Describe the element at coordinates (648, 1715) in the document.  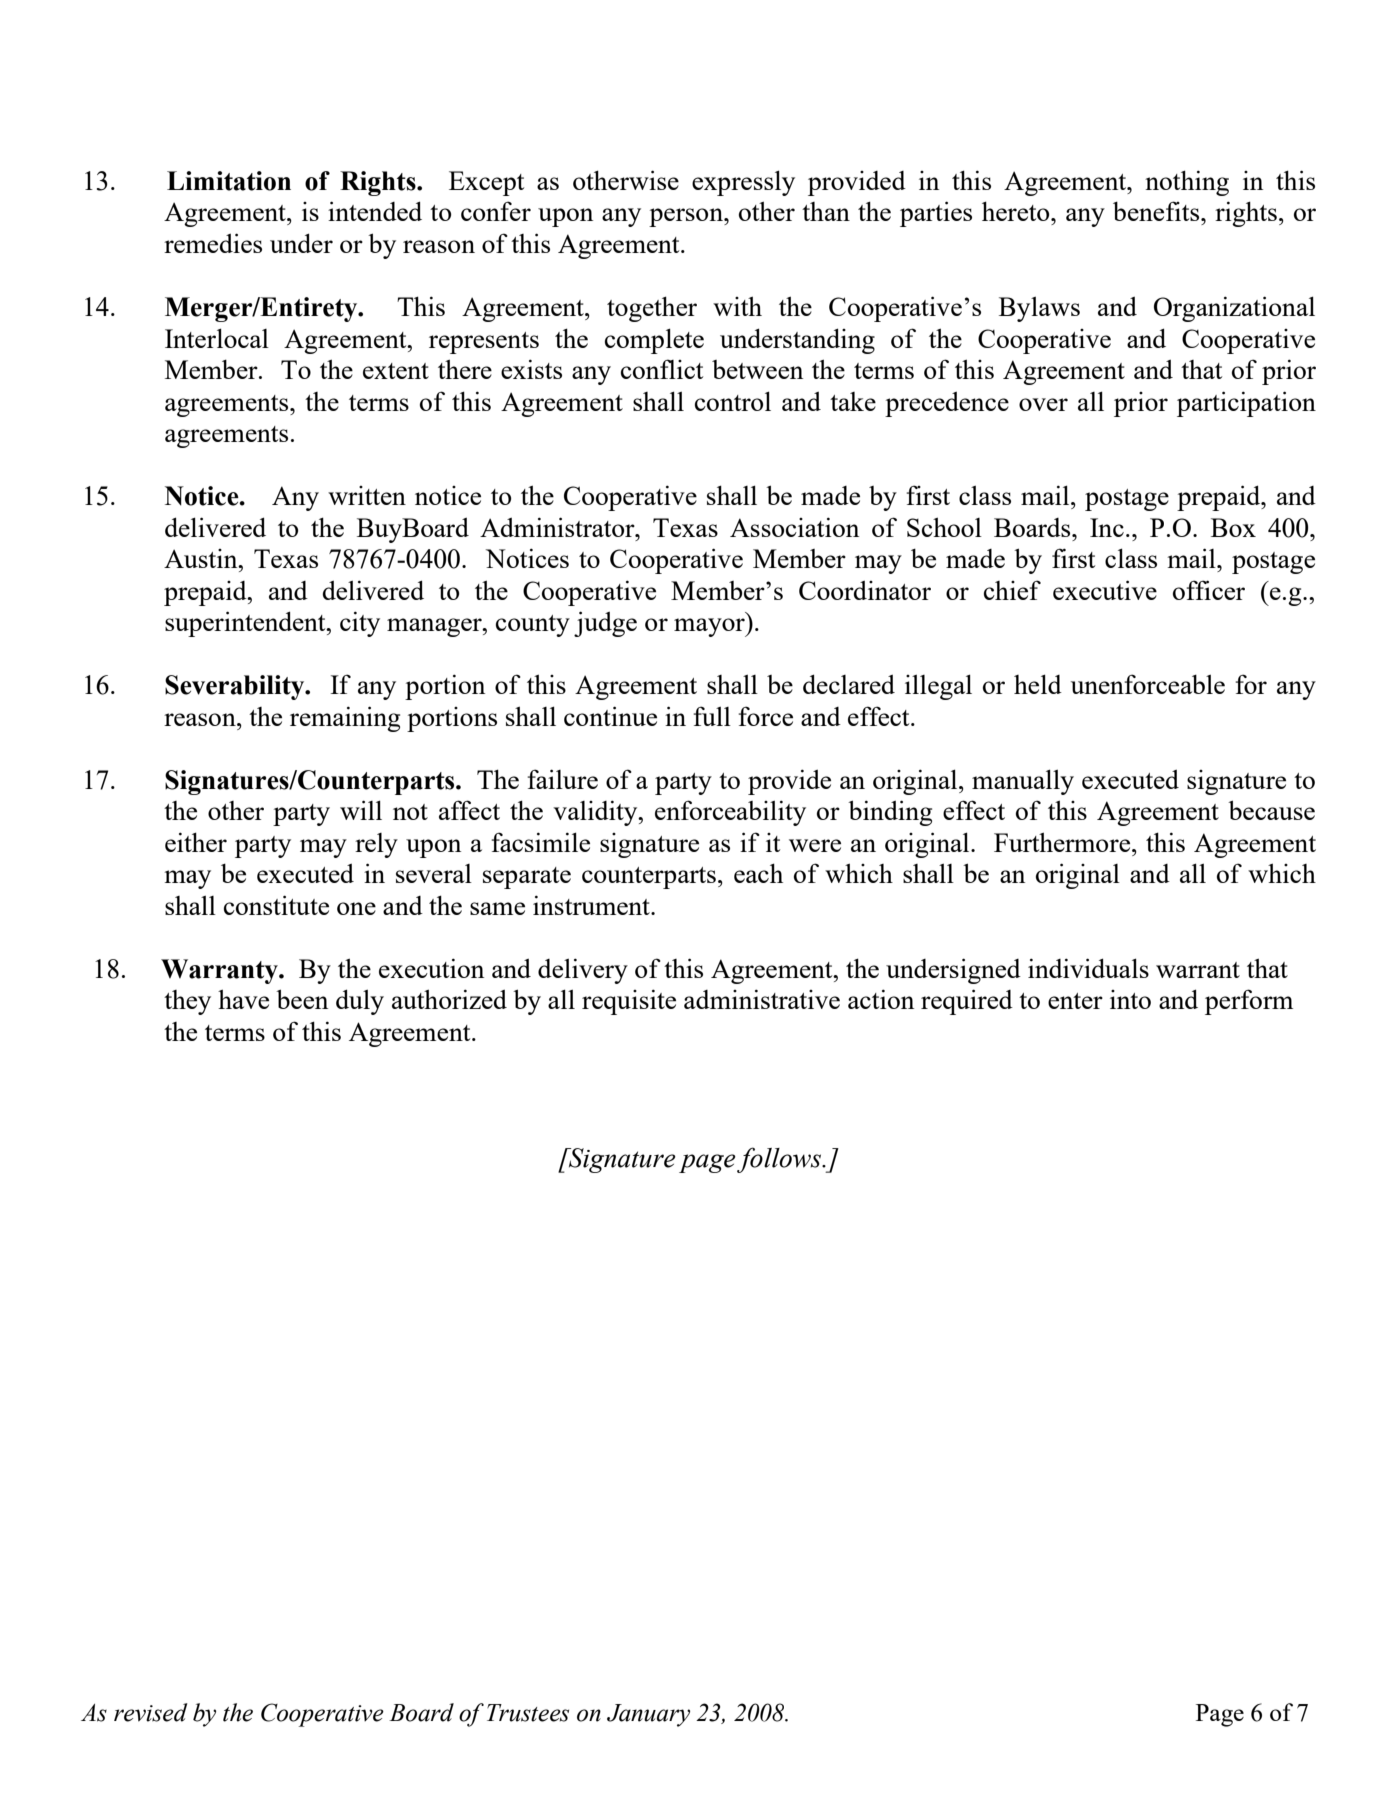
I see `January` at that location.
